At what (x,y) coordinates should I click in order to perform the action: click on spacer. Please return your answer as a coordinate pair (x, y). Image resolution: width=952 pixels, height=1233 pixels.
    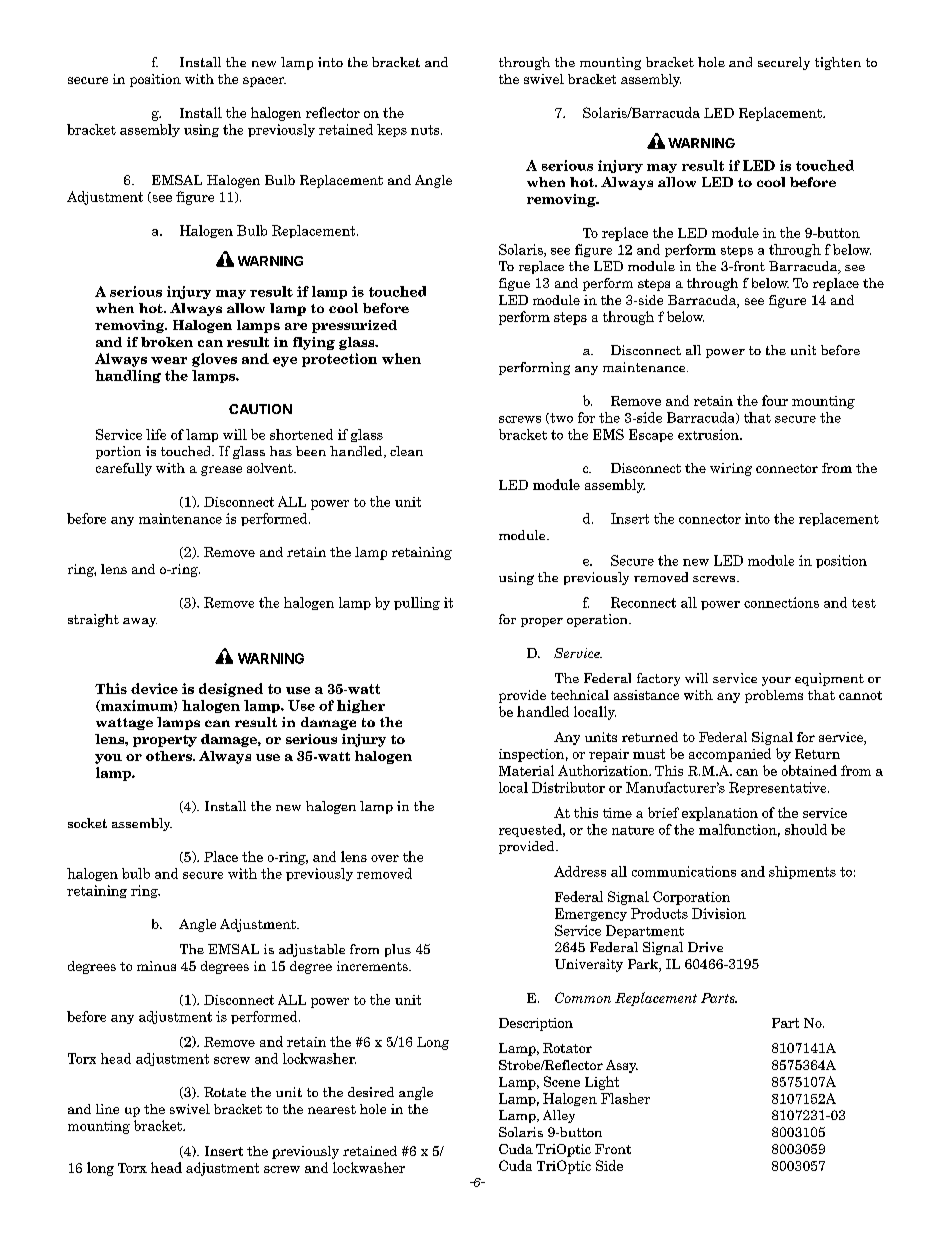
    Looking at the image, I should click on (264, 82).
